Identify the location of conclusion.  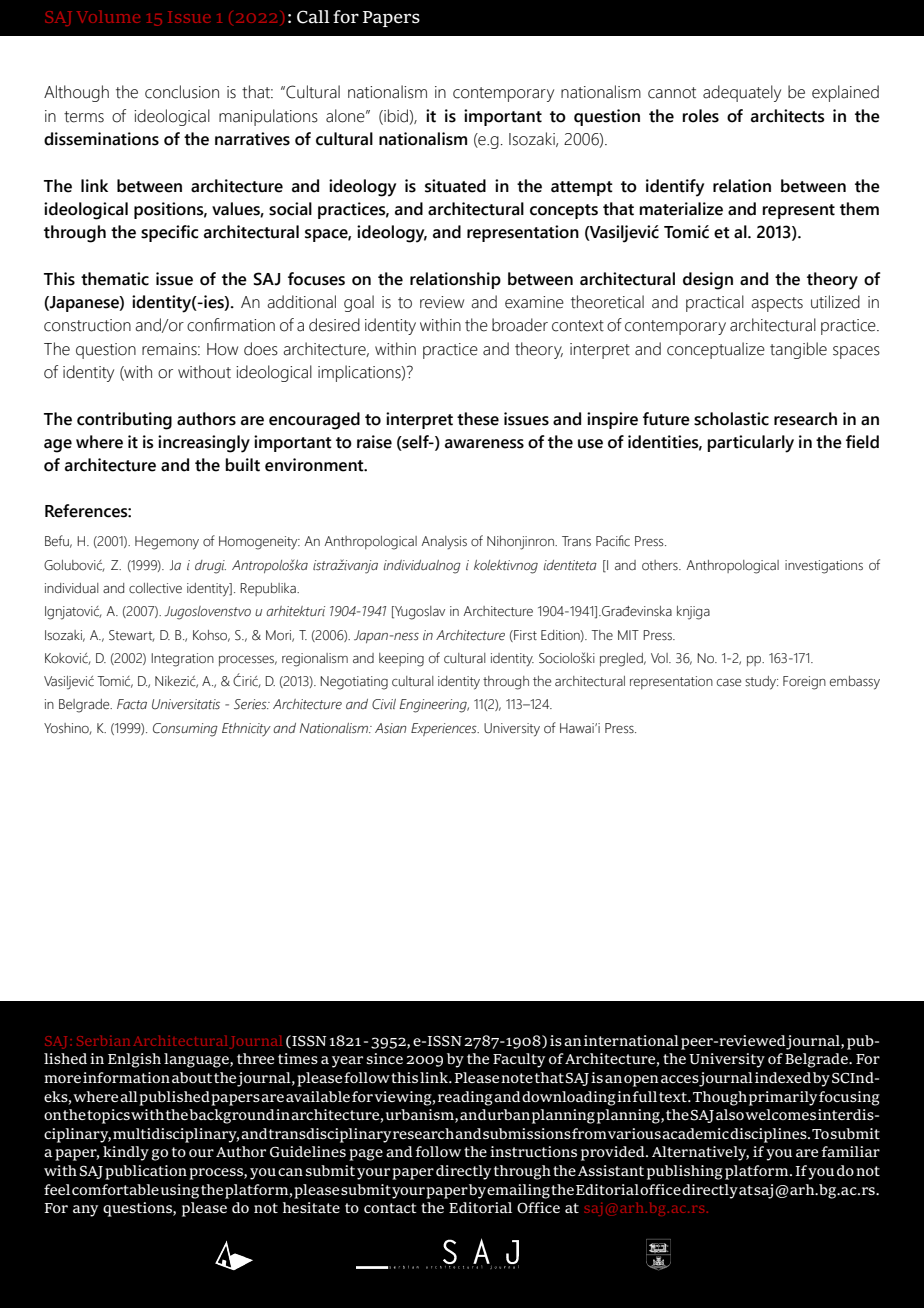
(182, 92).
